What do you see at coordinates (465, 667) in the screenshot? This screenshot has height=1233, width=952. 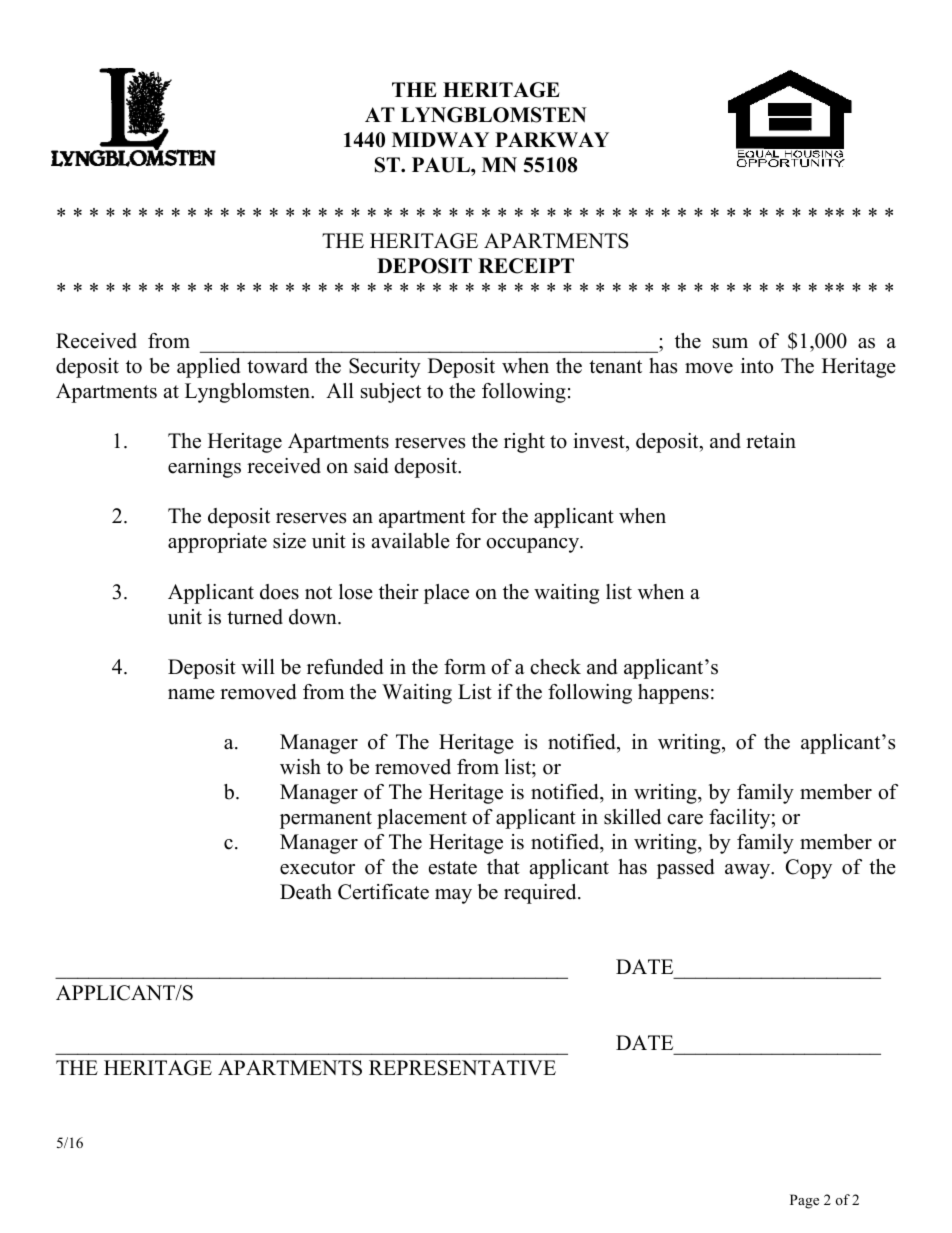 I see `form` at bounding box center [465, 667].
